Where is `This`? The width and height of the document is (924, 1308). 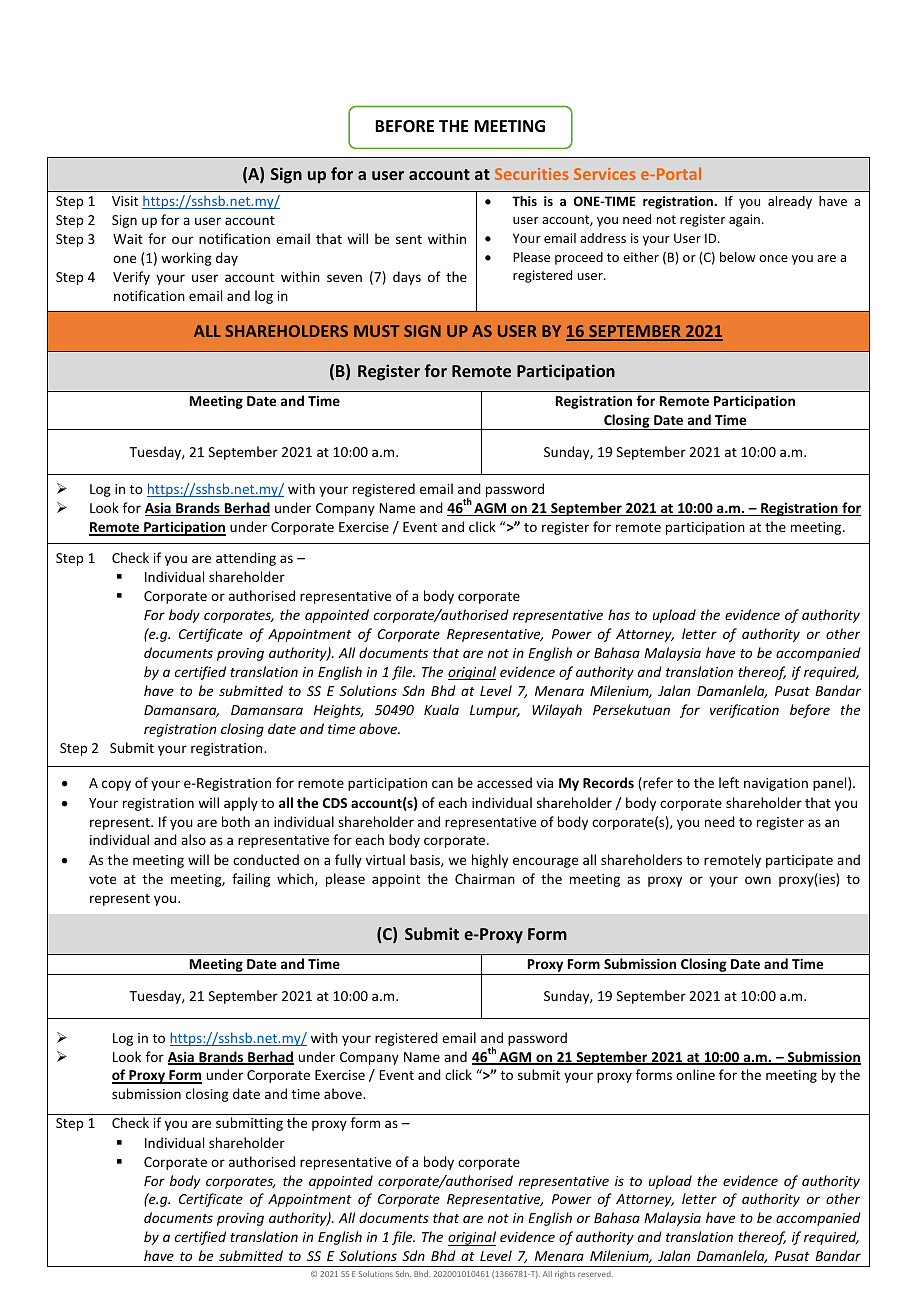 This is located at coordinates (524, 201).
